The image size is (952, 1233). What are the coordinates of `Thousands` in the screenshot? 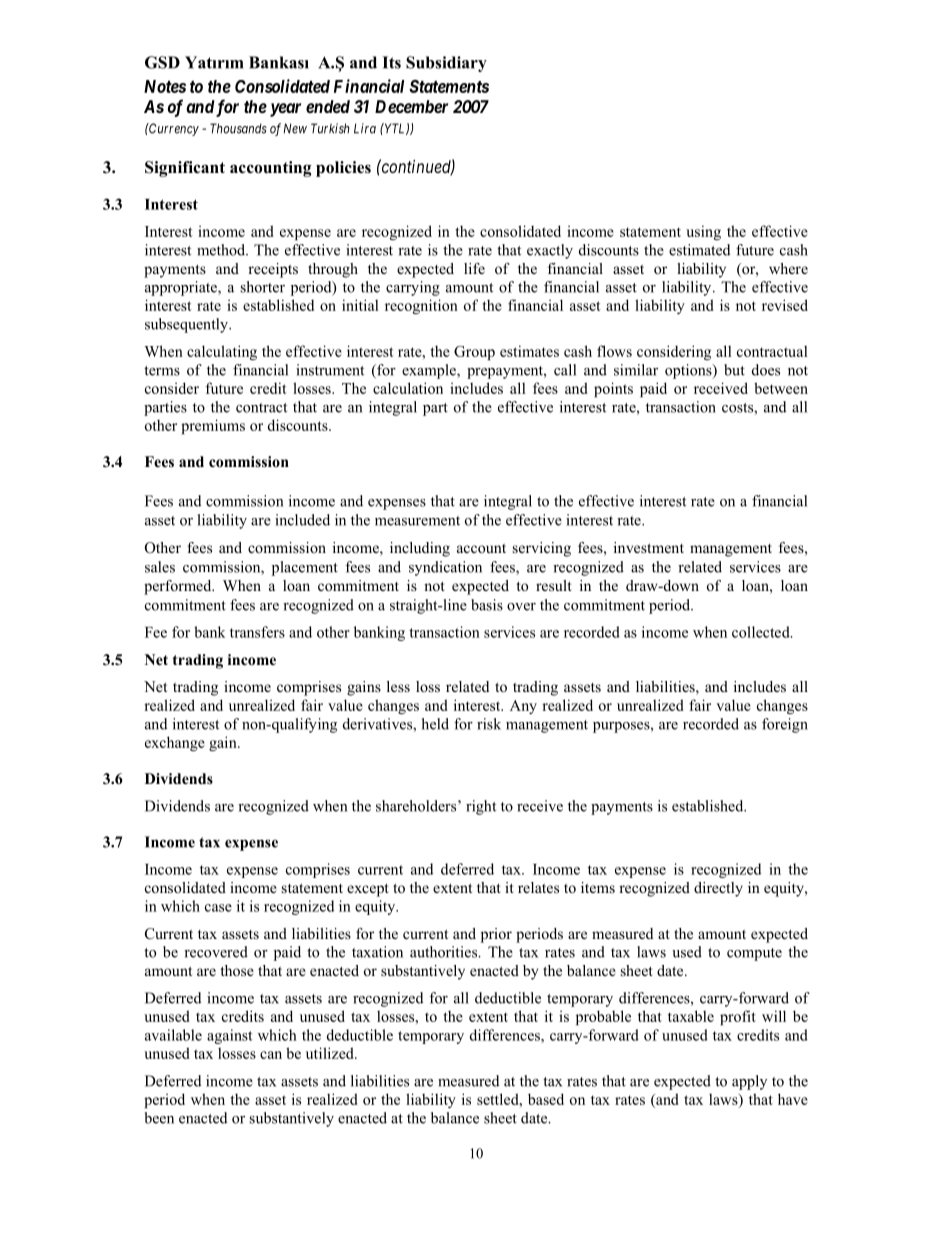 It's located at (238, 128).
